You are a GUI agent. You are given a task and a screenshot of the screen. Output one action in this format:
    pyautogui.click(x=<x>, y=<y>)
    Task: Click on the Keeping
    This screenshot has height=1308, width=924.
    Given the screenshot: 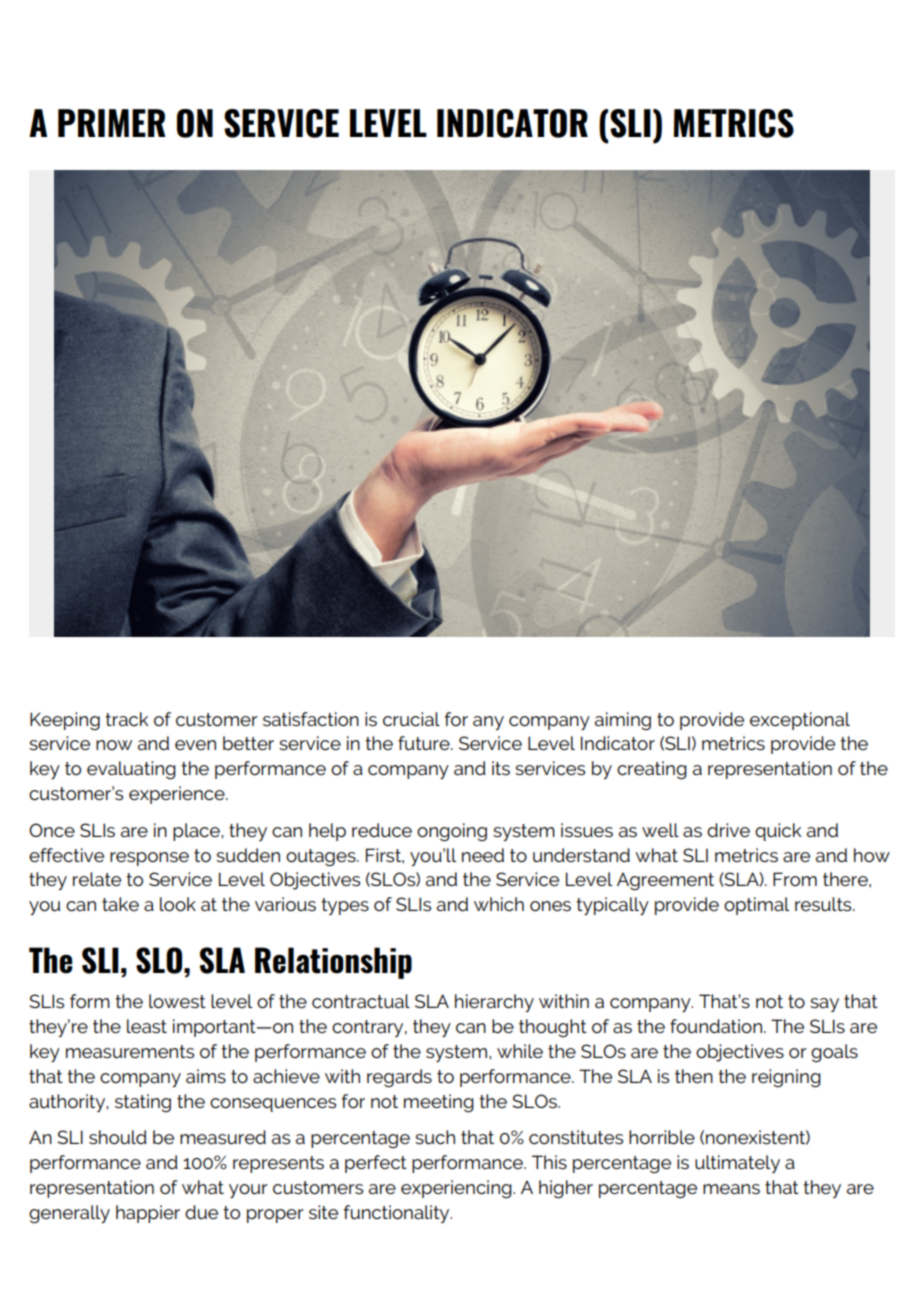 What is the action you would take?
    pyautogui.click(x=65, y=721)
